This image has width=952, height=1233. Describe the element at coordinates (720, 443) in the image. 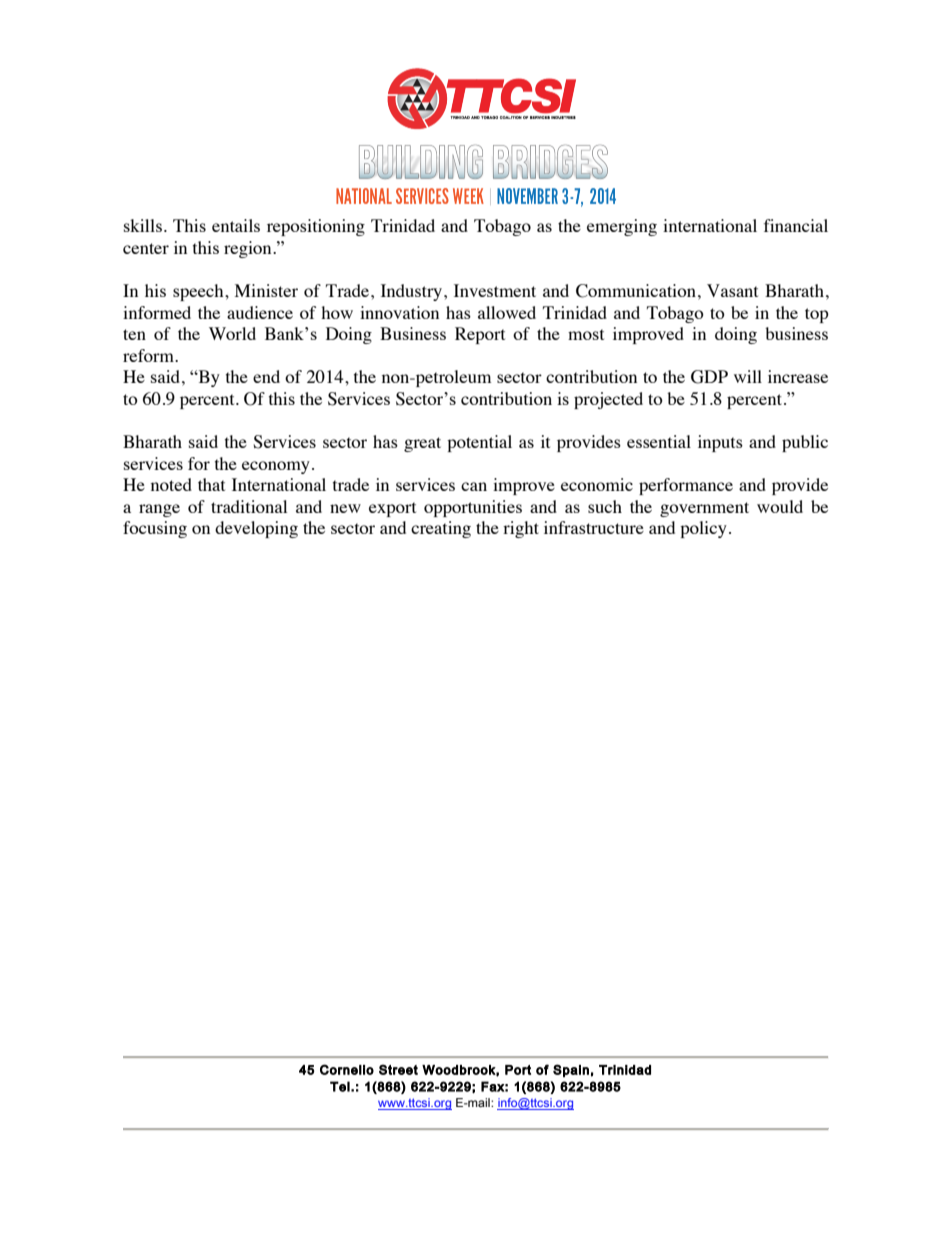

I see `inputs` at that location.
